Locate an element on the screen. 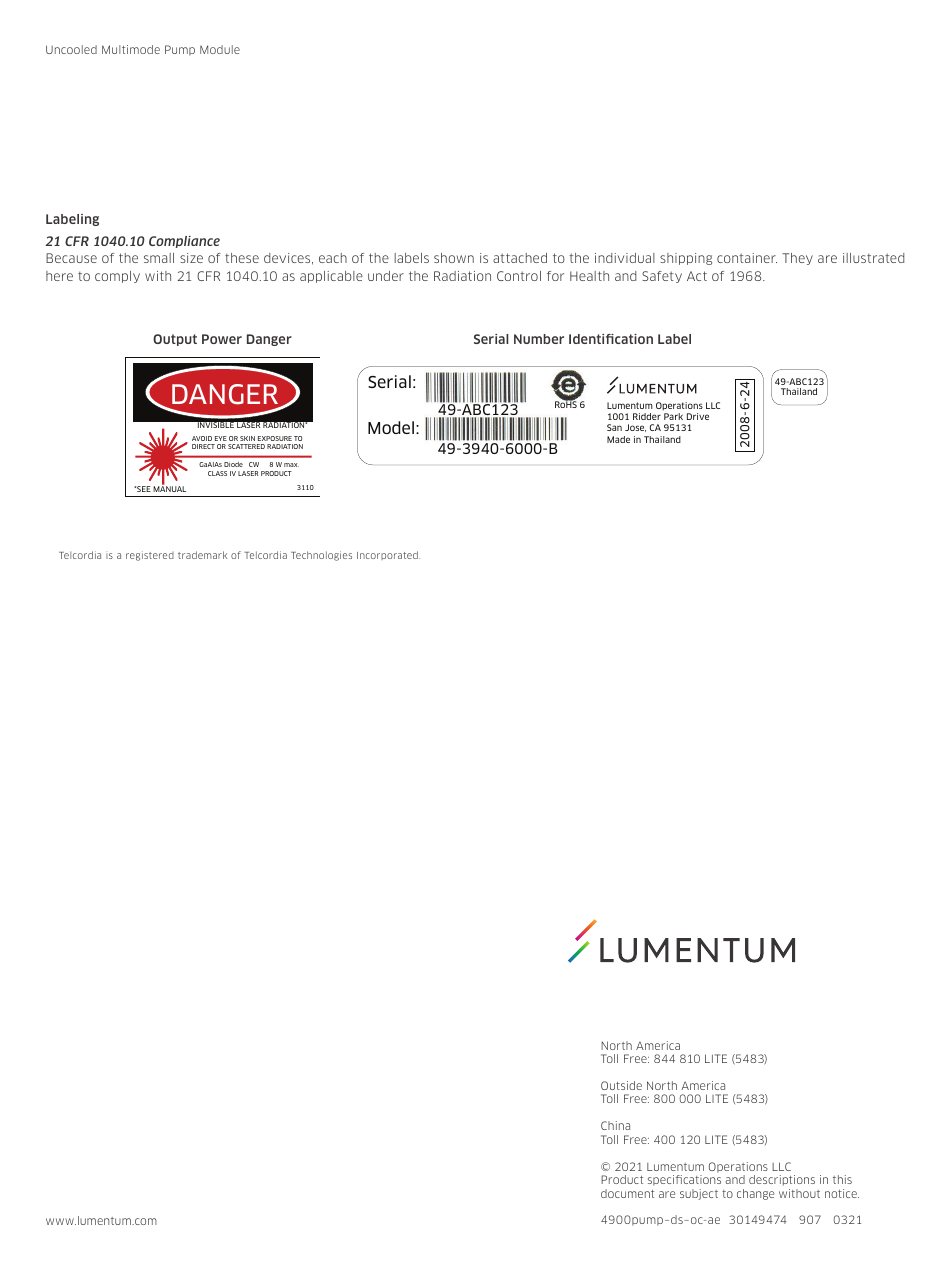 This screenshot has height=1270, width=952. China is located at coordinates (615, 1125).
